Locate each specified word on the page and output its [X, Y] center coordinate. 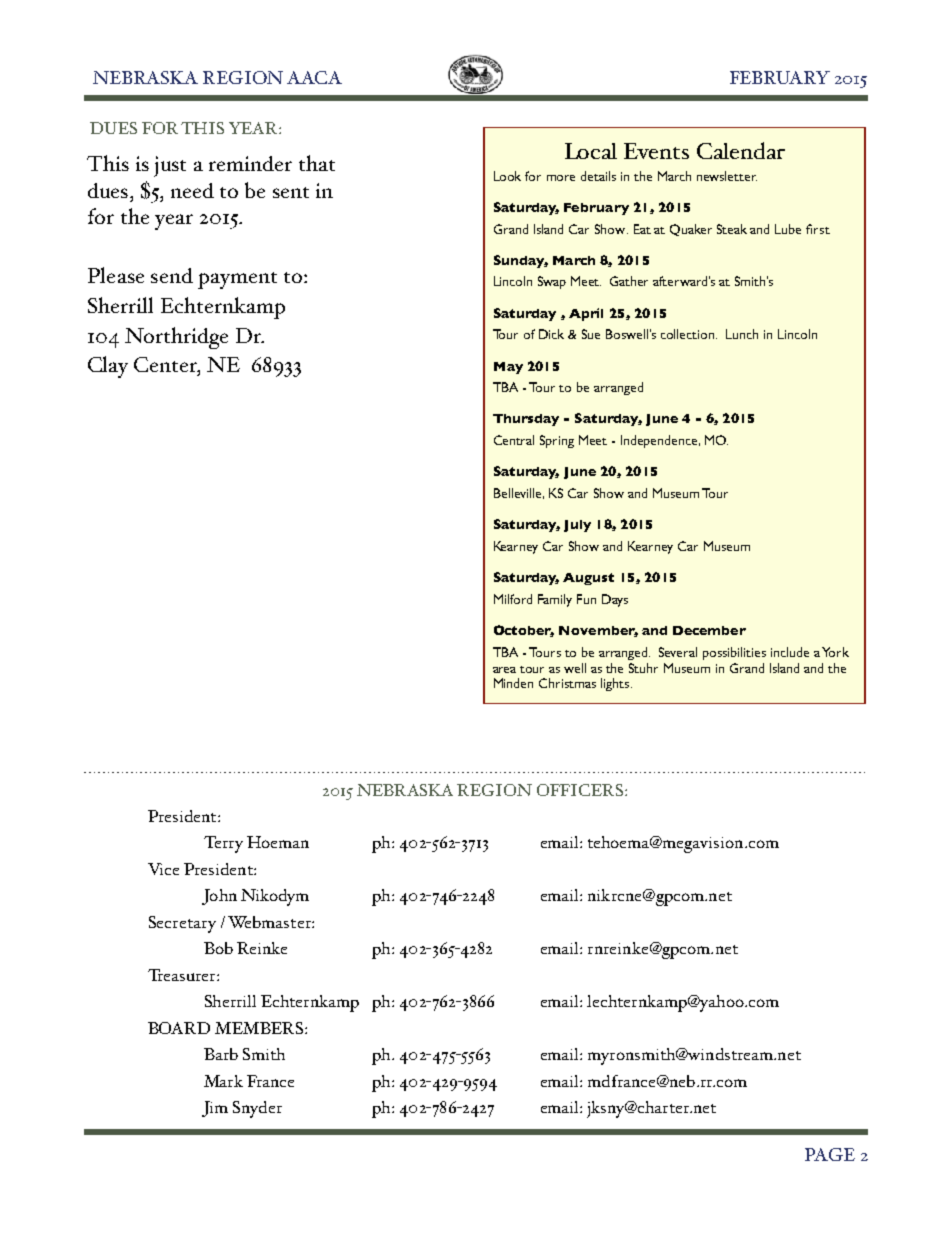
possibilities [734, 653]
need [192, 190]
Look [507, 176]
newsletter [727, 176]
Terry [223, 844]
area [504, 670]
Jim [215, 1109]
